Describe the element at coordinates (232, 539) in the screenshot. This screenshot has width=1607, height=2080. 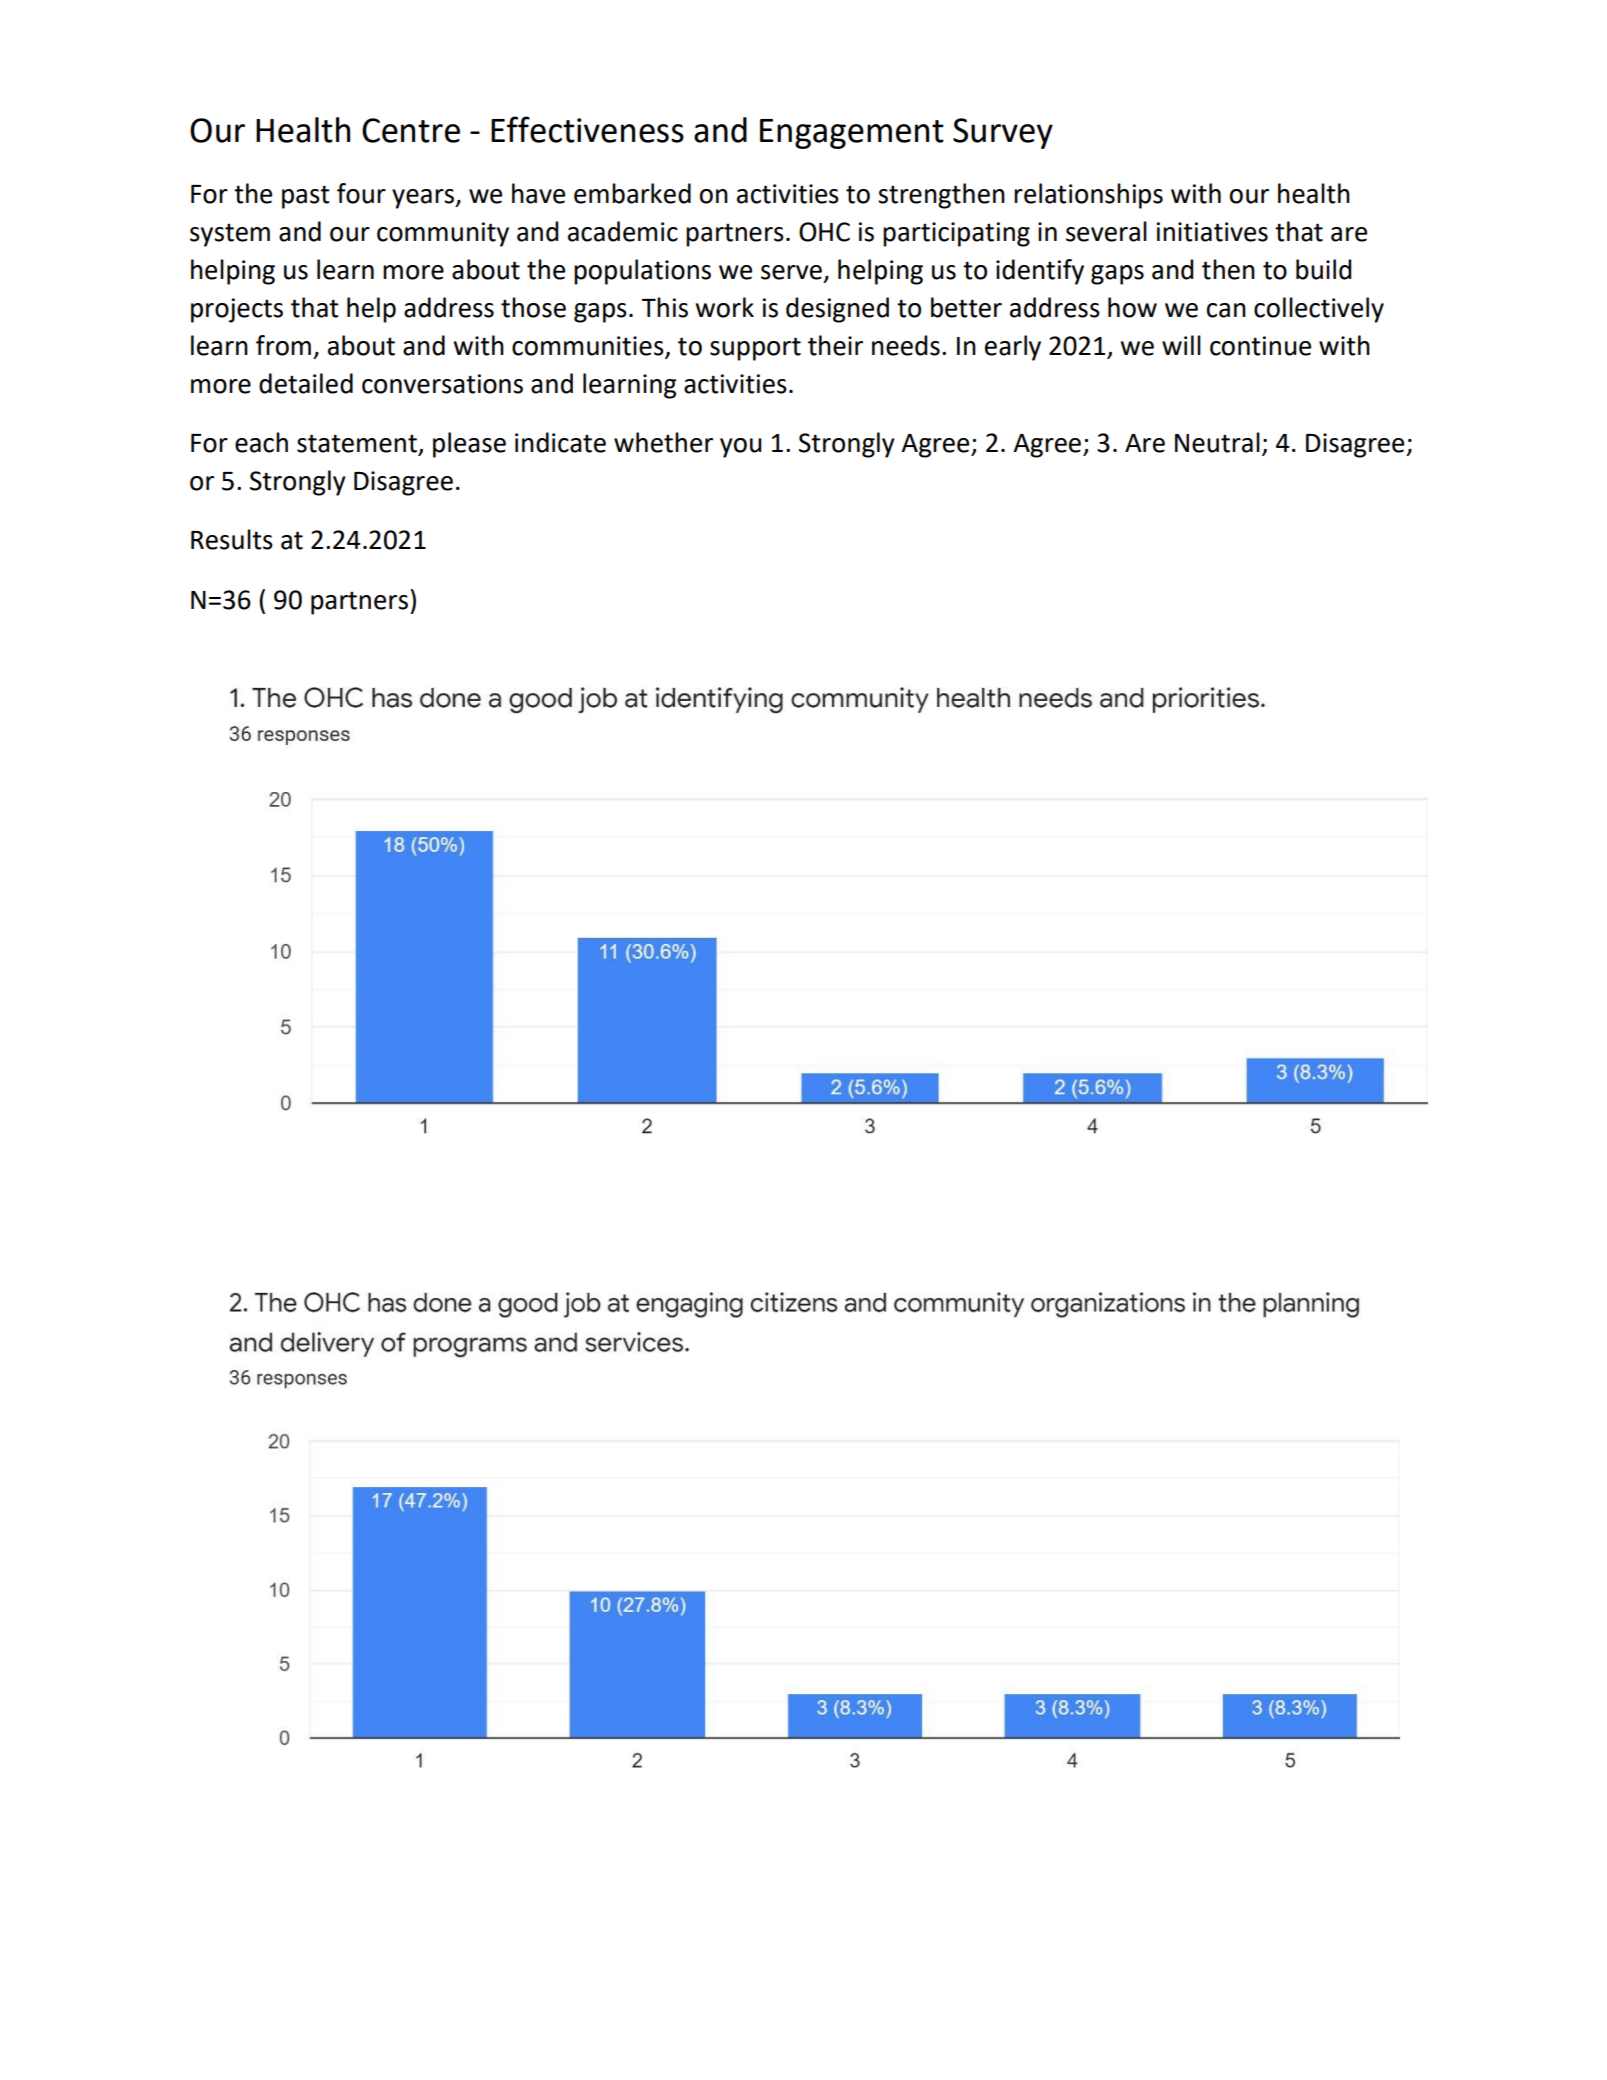
I see `Results` at that location.
